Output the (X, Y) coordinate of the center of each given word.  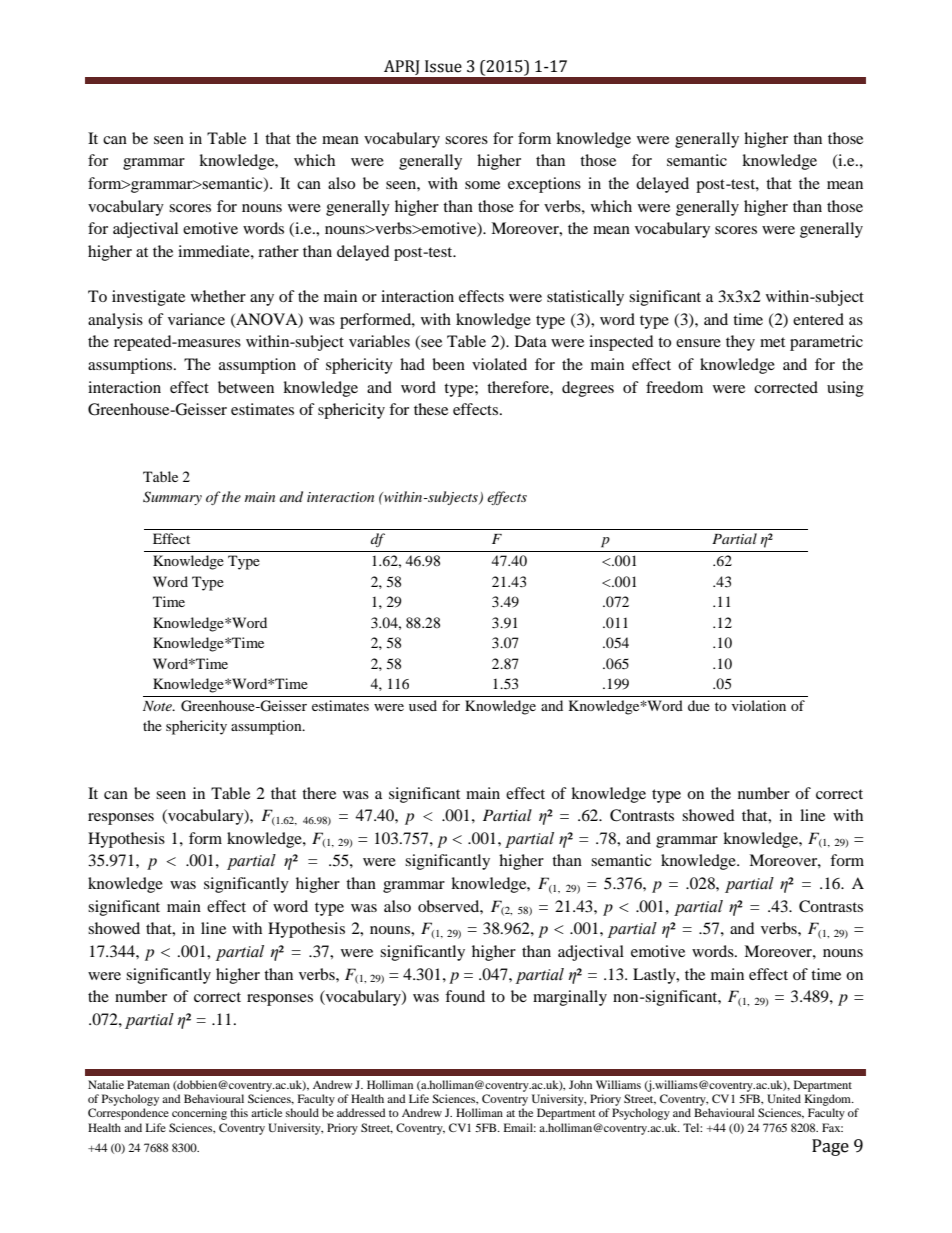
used (423, 705)
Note (158, 706)
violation (759, 705)
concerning (199, 1114)
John (580, 1084)
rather (278, 251)
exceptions (544, 185)
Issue (443, 66)
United (784, 1098)
